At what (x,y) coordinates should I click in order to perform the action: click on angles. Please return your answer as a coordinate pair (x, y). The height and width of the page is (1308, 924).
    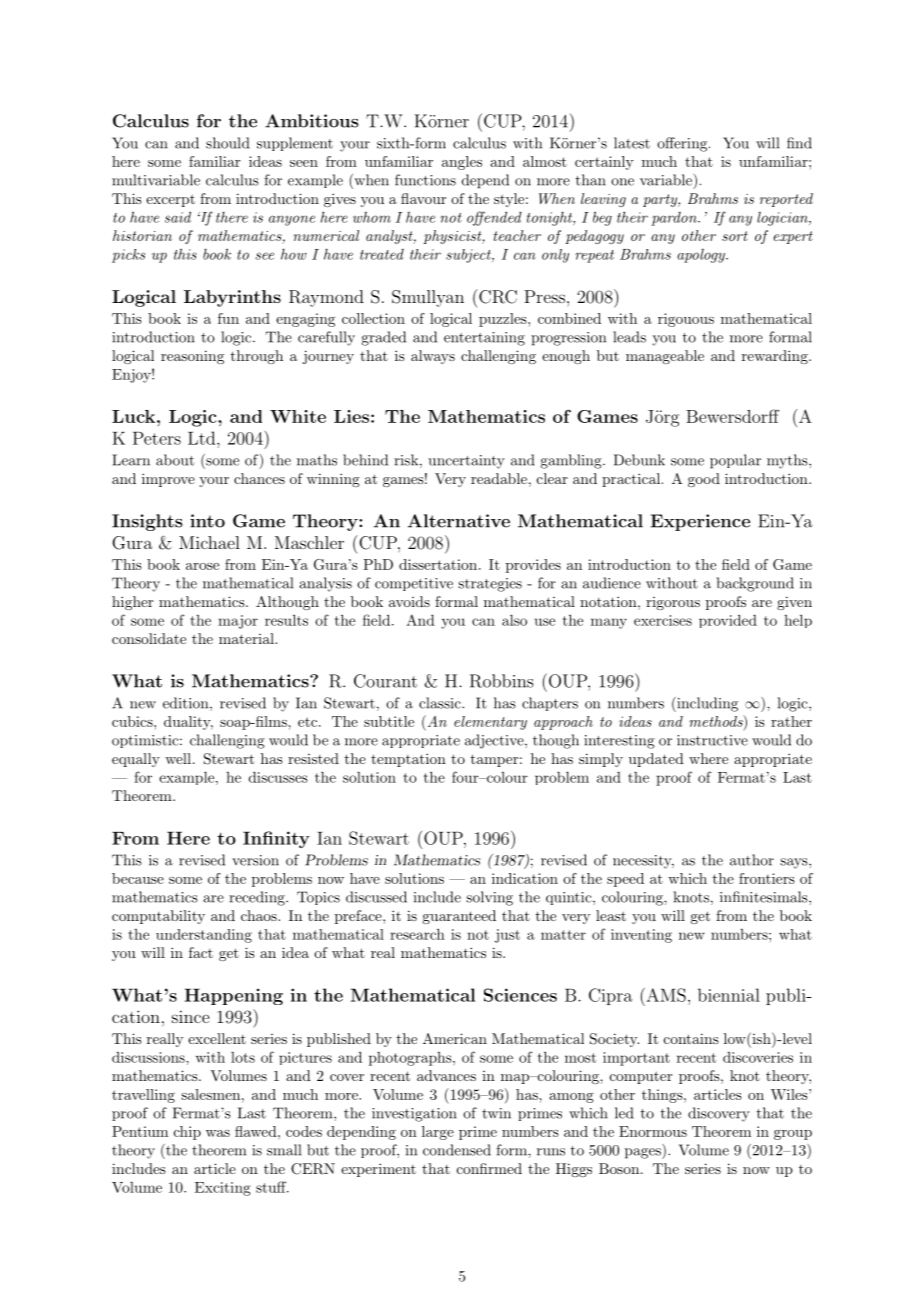
    Looking at the image, I should click on (462, 163).
